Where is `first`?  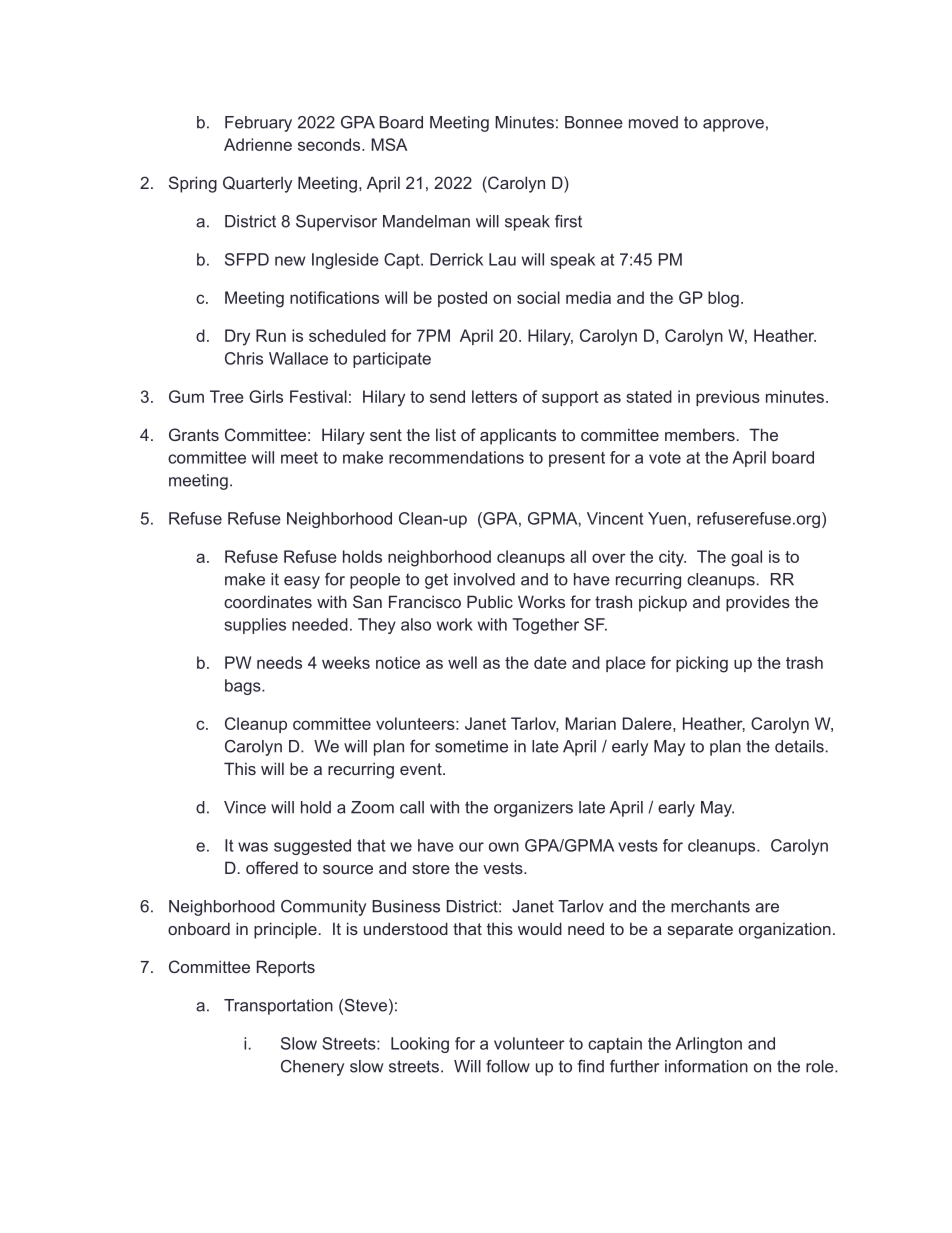 first is located at coordinates (568, 221).
